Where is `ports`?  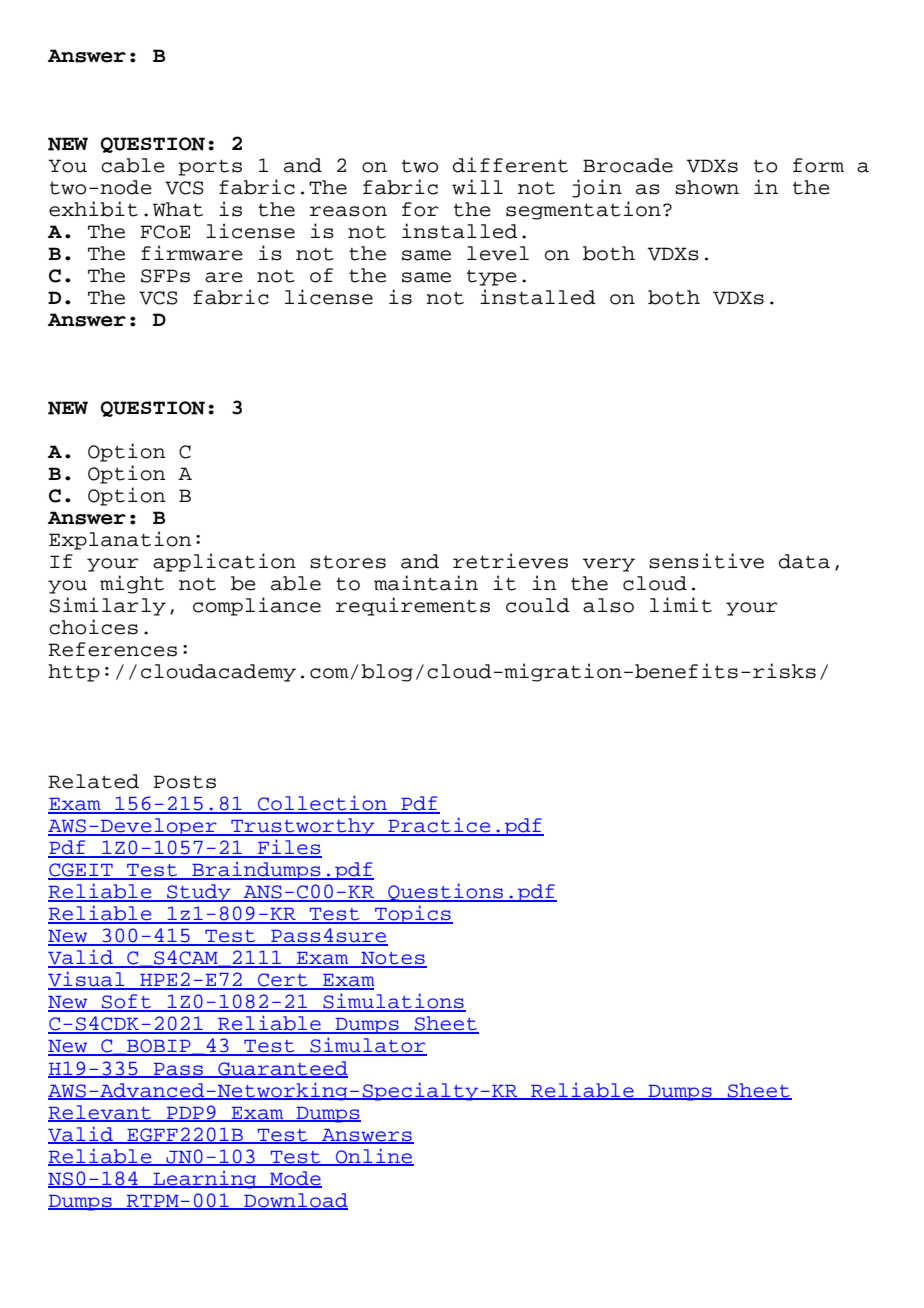
ports is located at coordinates (210, 168).
